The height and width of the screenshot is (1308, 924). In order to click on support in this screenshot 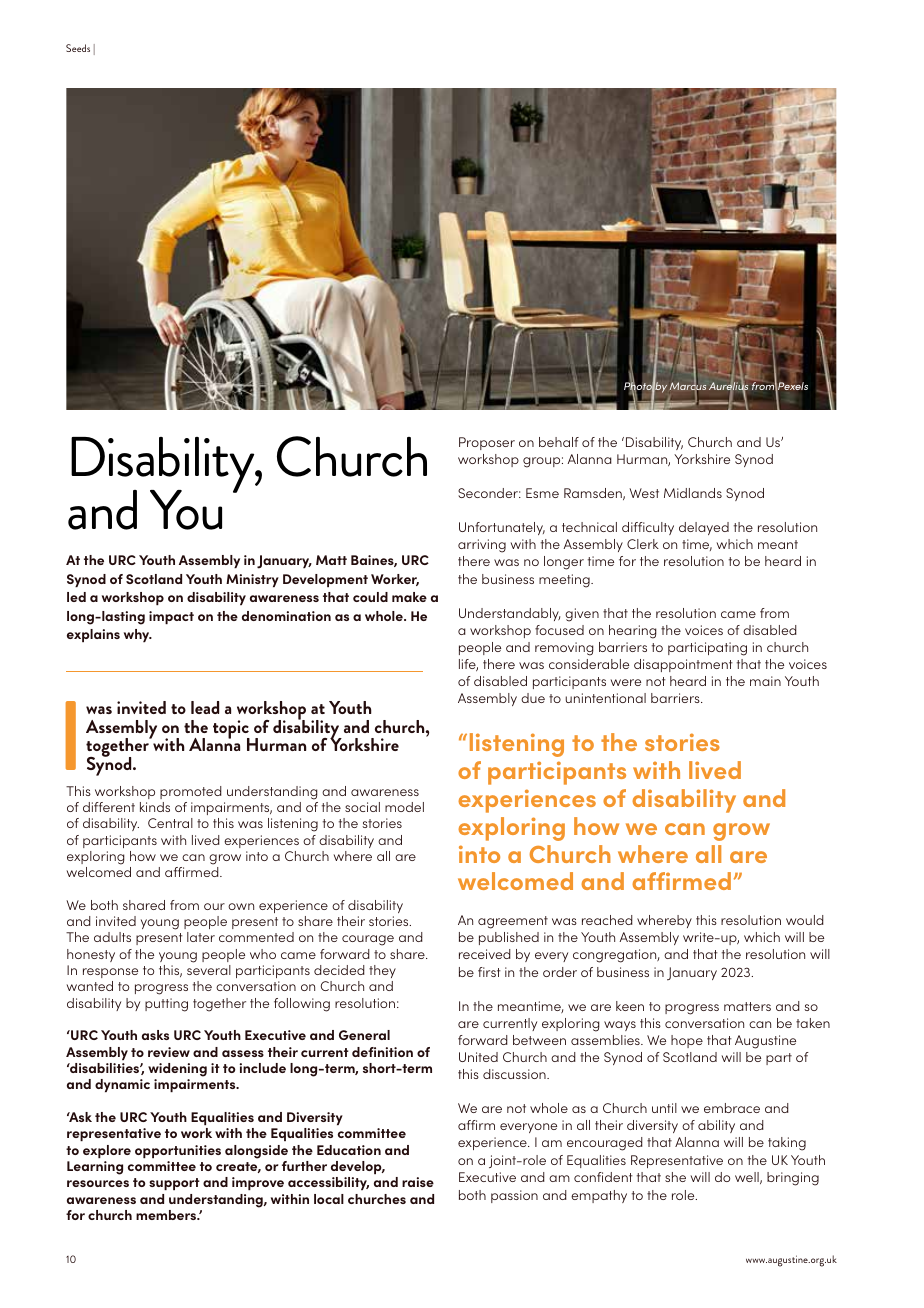, I will do `click(174, 1184)`.
